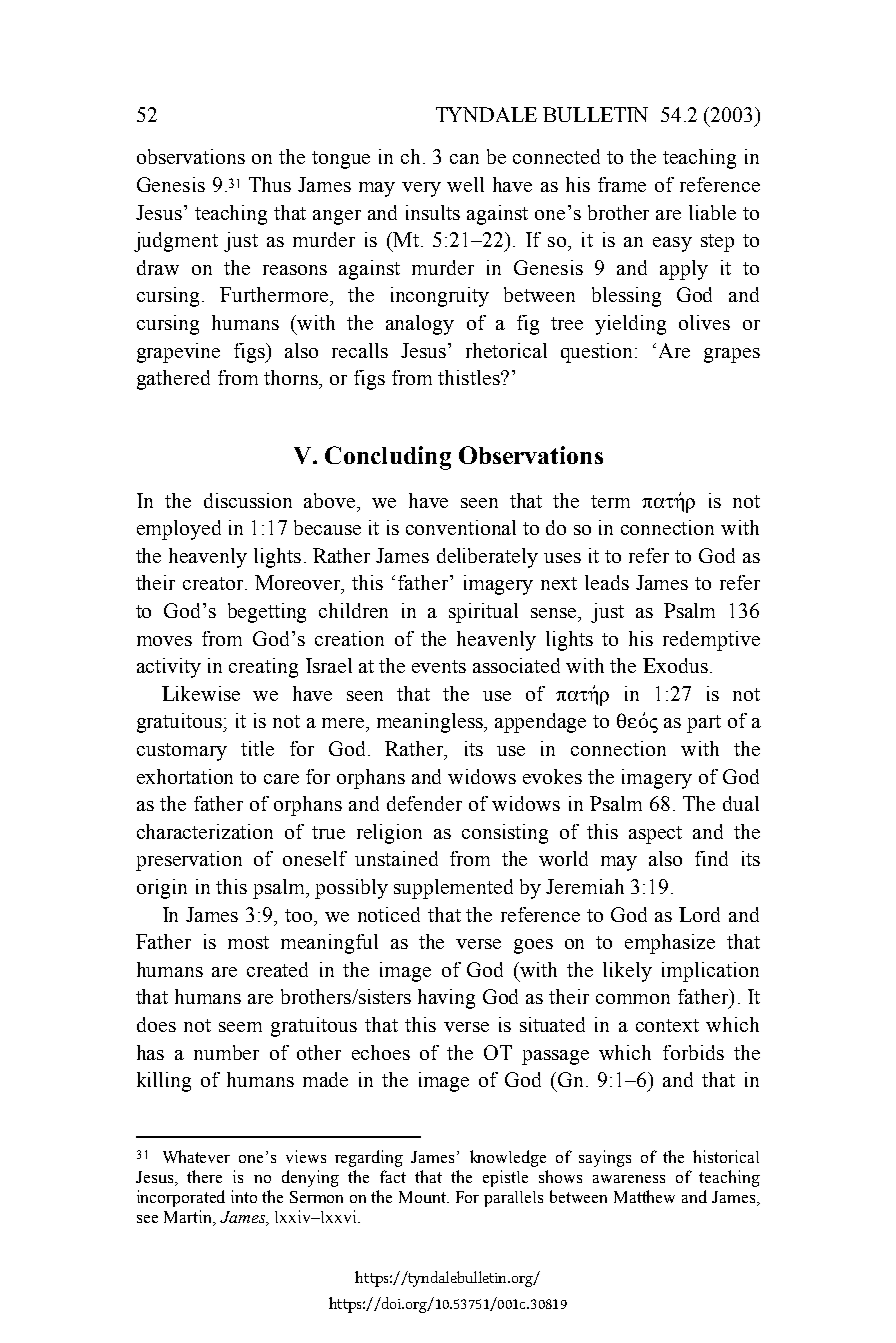 This screenshot has height=1343, width=896. I want to click on seem, so click(240, 1027).
